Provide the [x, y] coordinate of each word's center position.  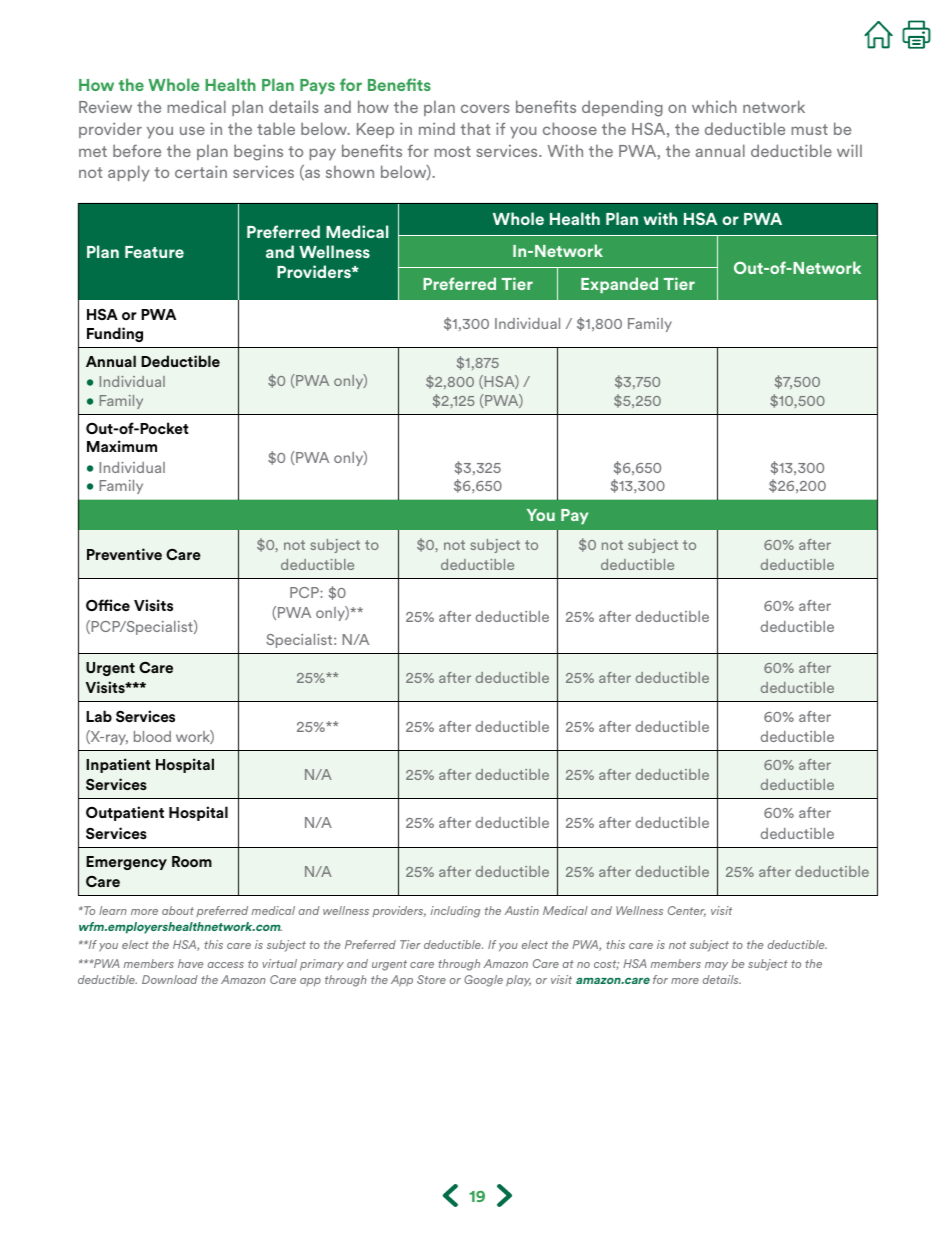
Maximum [122, 446]
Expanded [619, 285]
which [714, 106]
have [190, 963]
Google [483, 981]
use [192, 130]
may [716, 966]
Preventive [124, 554]
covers [485, 108]
